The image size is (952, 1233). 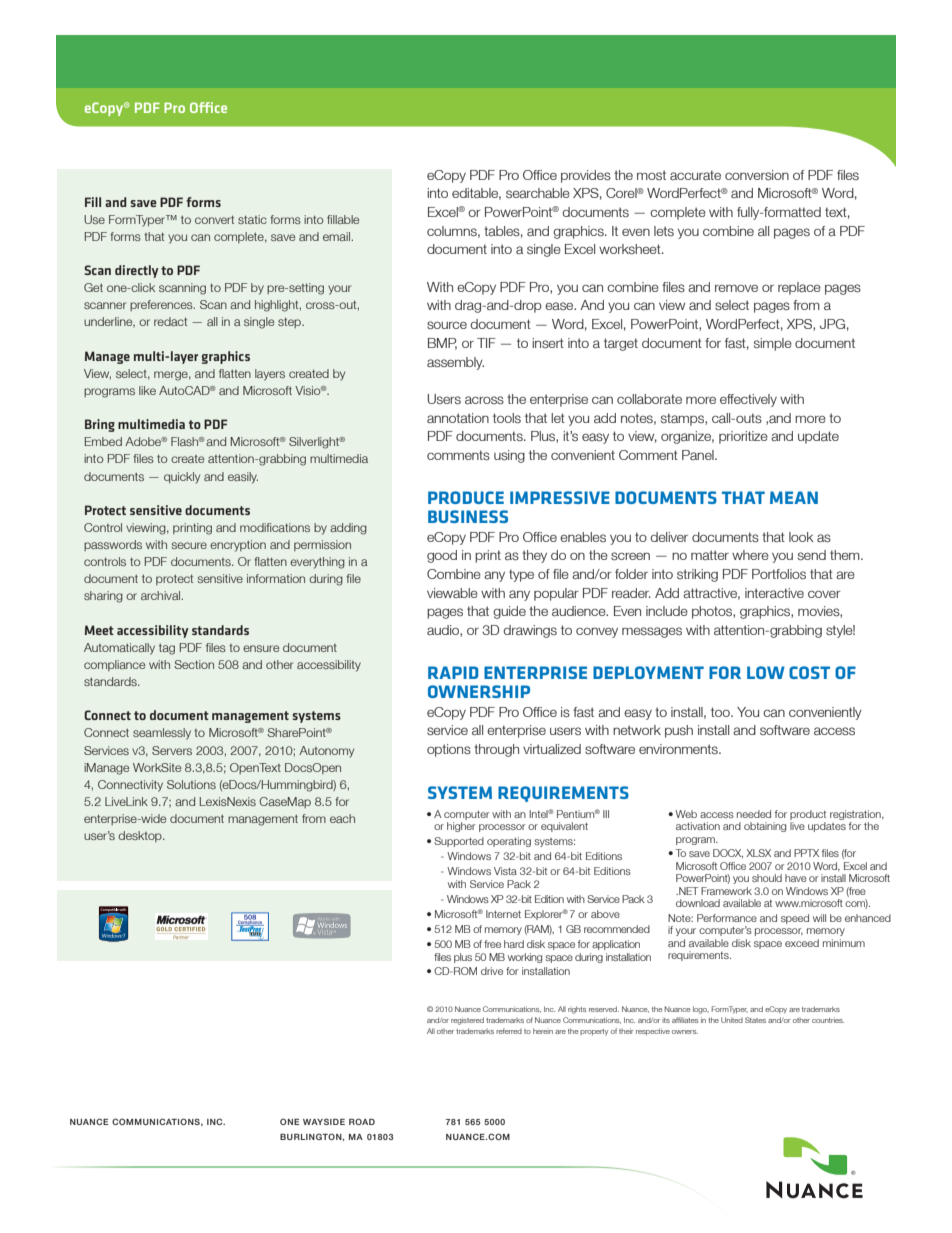 I want to click on searchable, so click(x=538, y=193).
